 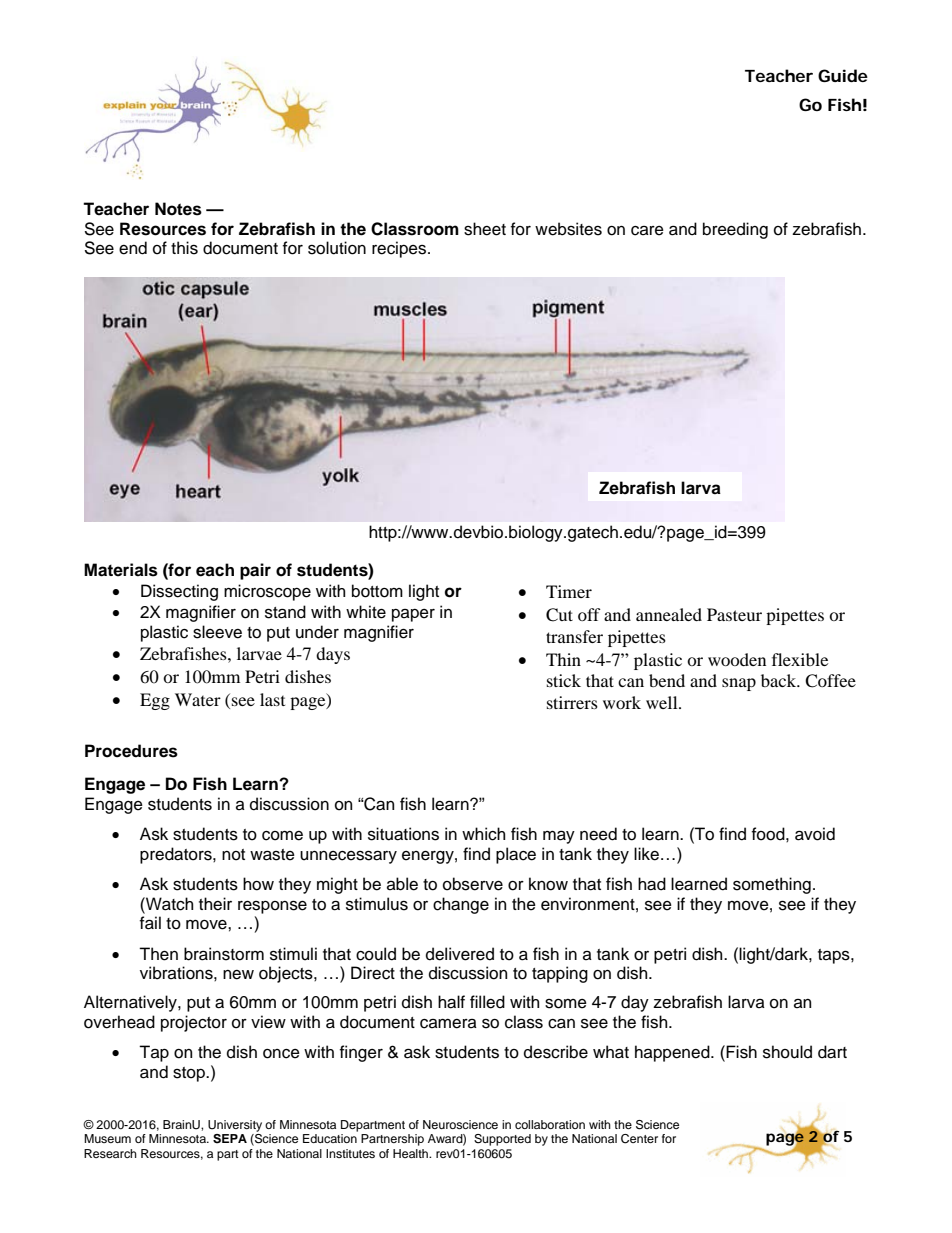 What do you see at coordinates (843, 75) in the image?
I see `Guide` at bounding box center [843, 75].
